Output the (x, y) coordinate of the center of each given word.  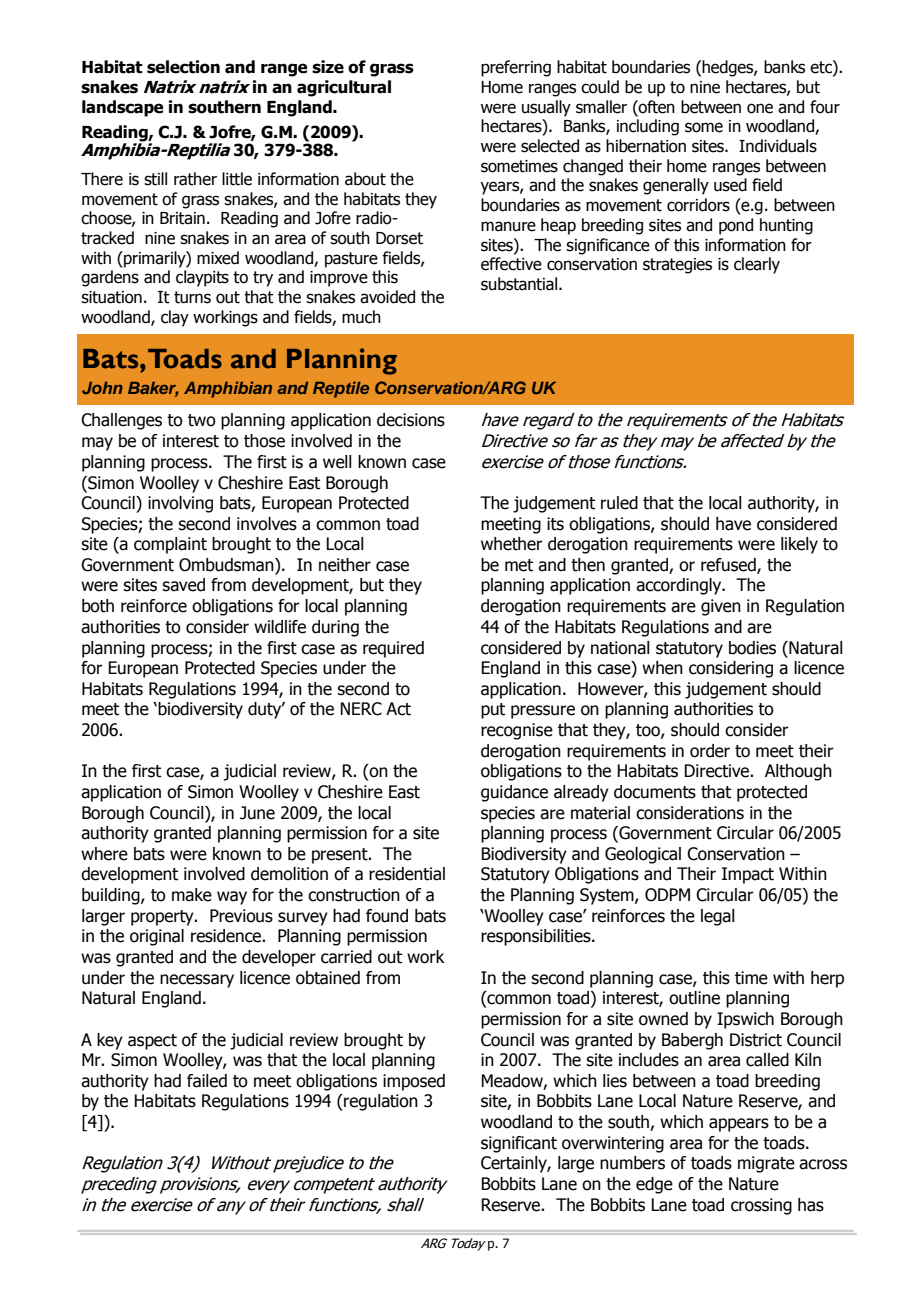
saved (183, 585)
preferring (516, 68)
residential (407, 874)
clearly (757, 265)
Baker (153, 389)
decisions (411, 420)
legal (718, 917)
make (192, 895)
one (760, 108)
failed (207, 1081)
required (393, 649)
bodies (752, 648)
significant (519, 1144)
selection (183, 67)
